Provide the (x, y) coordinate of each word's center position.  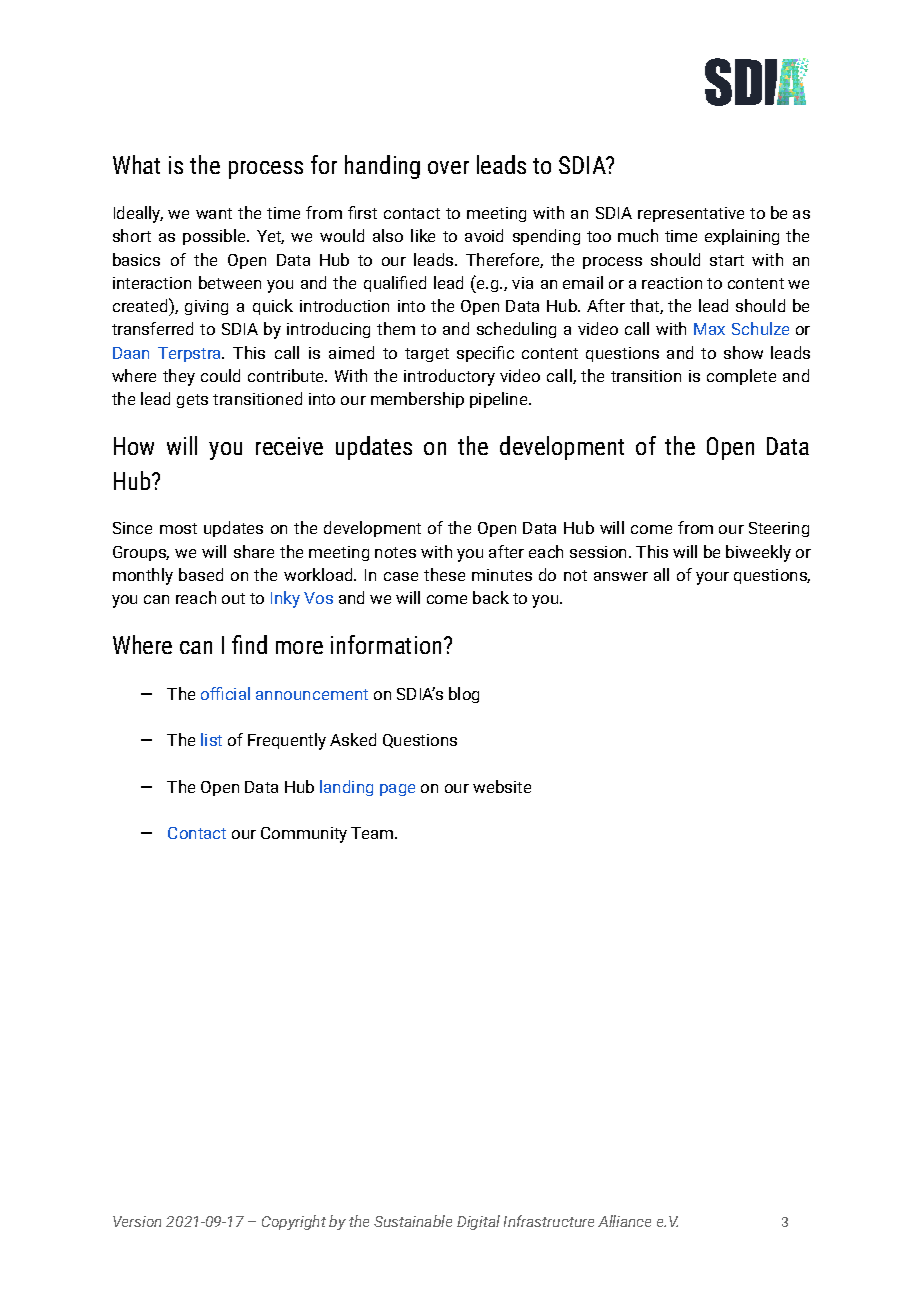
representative (691, 214)
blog (464, 695)
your (712, 578)
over (448, 167)
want (214, 213)
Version (137, 1221)
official (225, 693)
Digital (478, 1222)
